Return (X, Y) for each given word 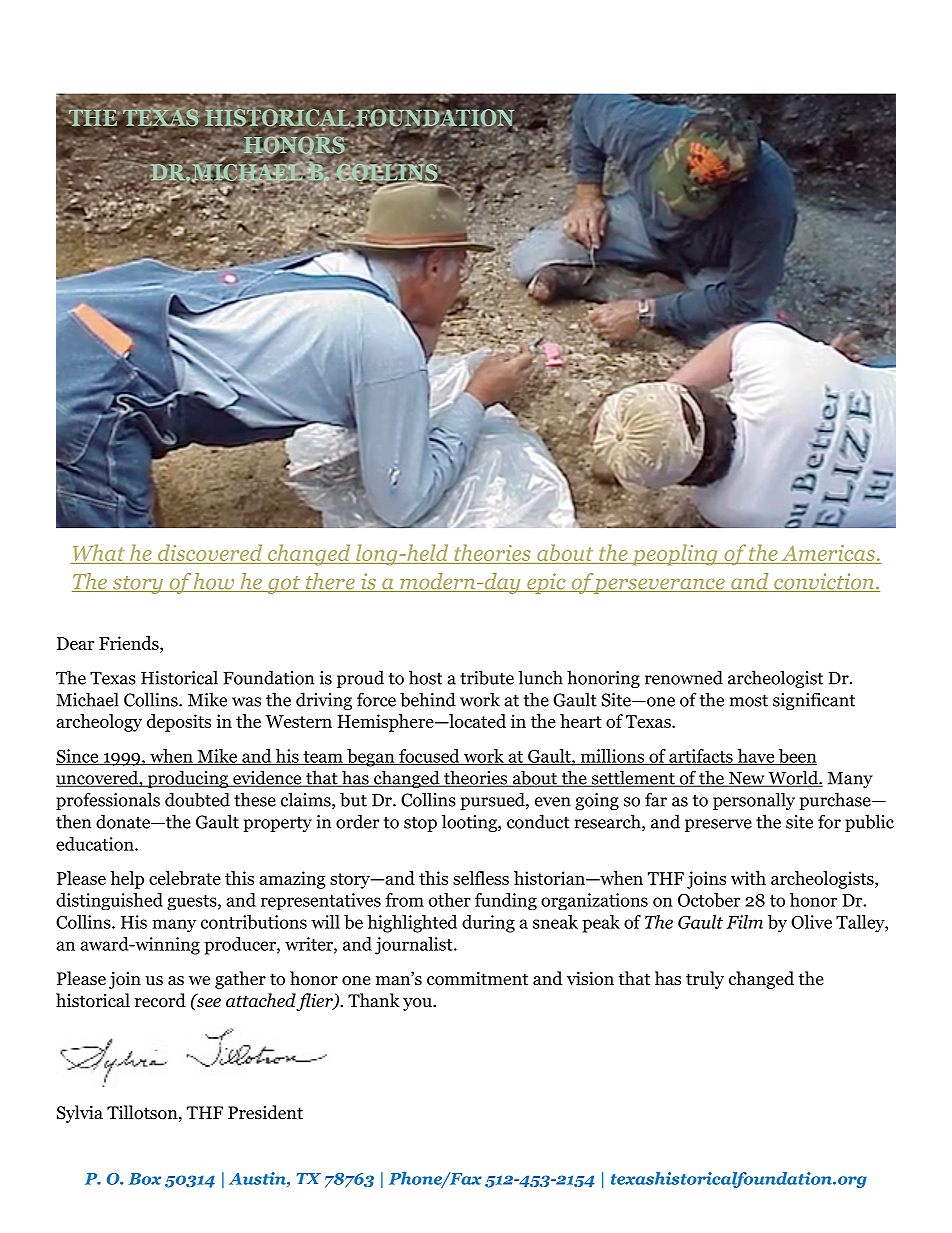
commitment (477, 978)
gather (240, 980)
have (756, 757)
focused (429, 757)
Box (144, 1179)
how (214, 582)
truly (705, 980)
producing (187, 779)
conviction (824, 582)
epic (546, 583)
